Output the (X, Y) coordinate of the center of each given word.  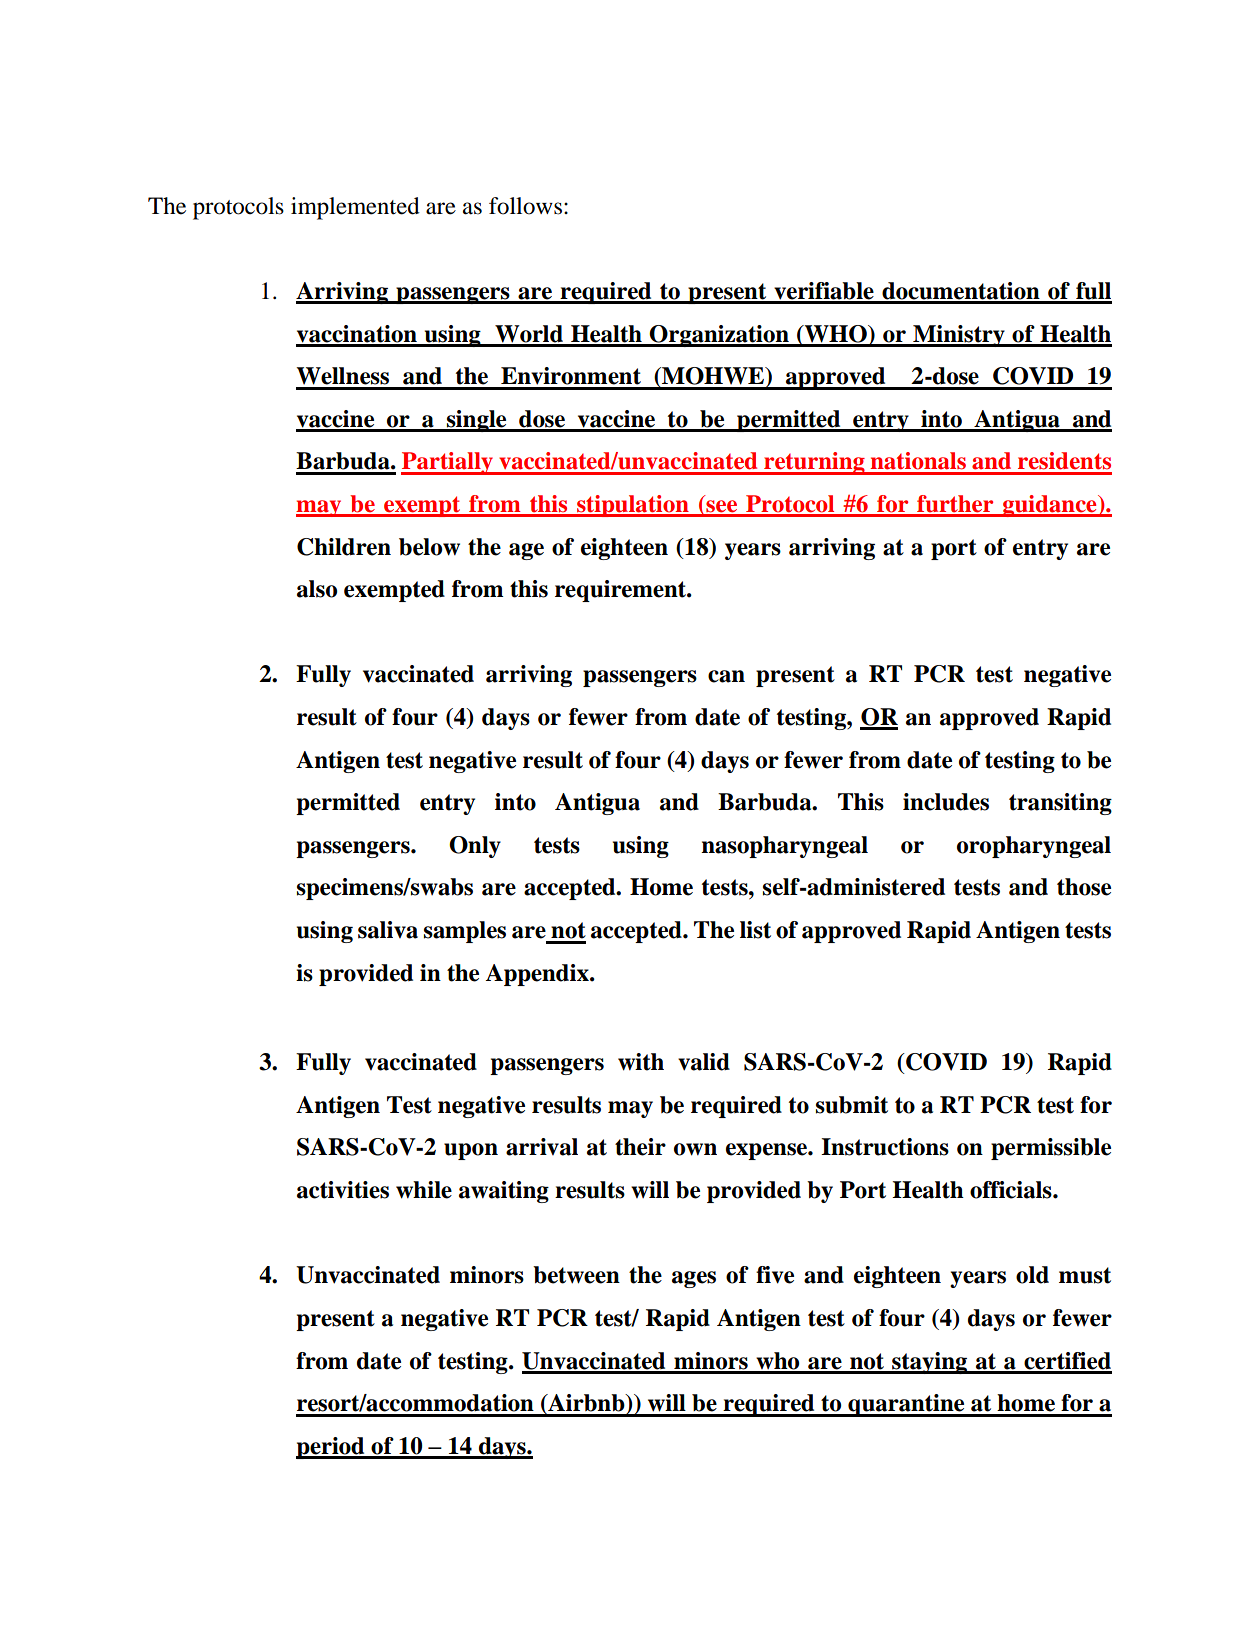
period (331, 1448)
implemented (355, 208)
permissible (1051, 1149)
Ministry (959, 336)
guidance (1050, 506)
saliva (388, 930)
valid (704, 1062)
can (726, 676)
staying (930, 1363)
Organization (719, 336)
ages (694, 1279)
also (317, 589)
